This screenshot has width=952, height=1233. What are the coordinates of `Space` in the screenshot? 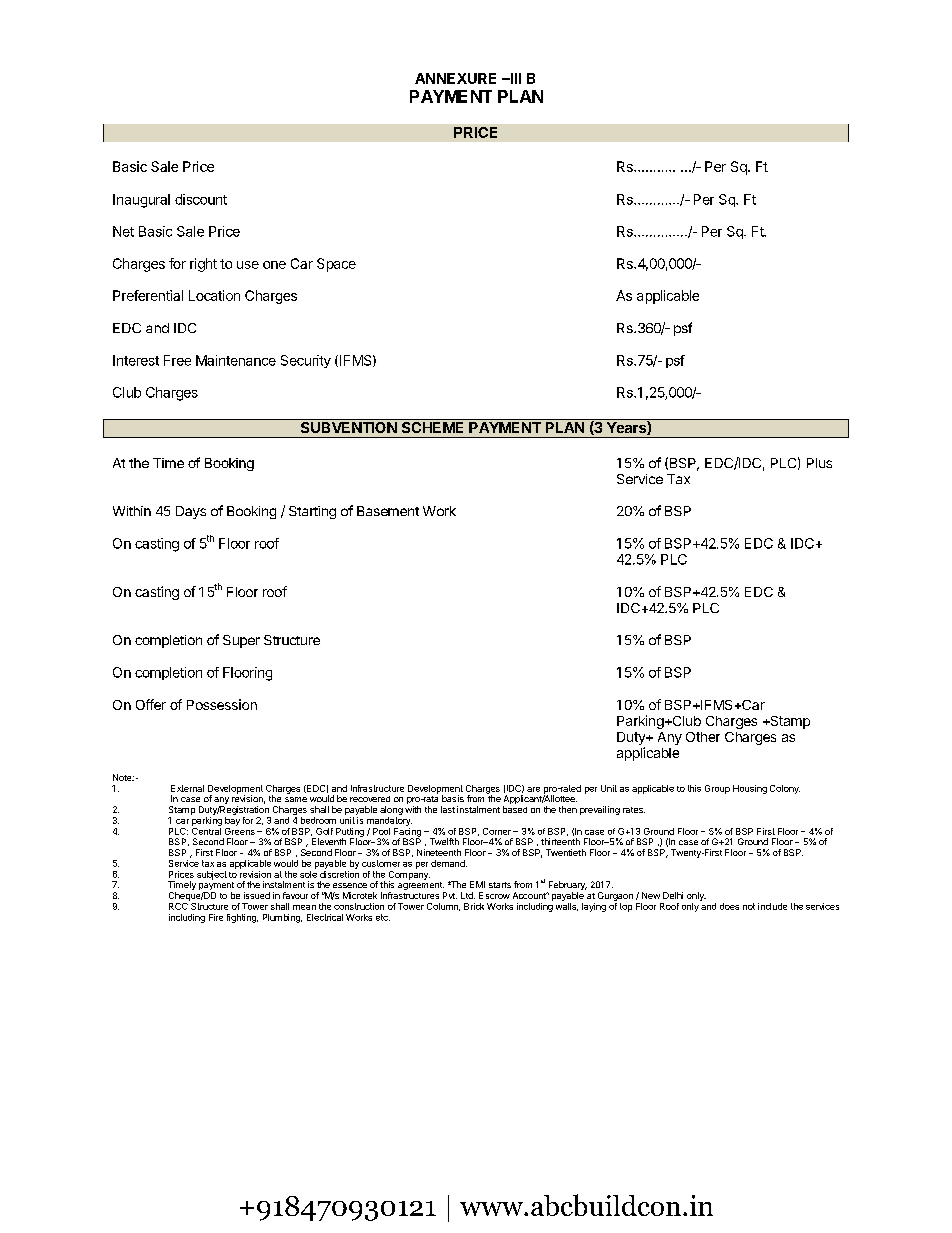 It's located at (336, 265).
